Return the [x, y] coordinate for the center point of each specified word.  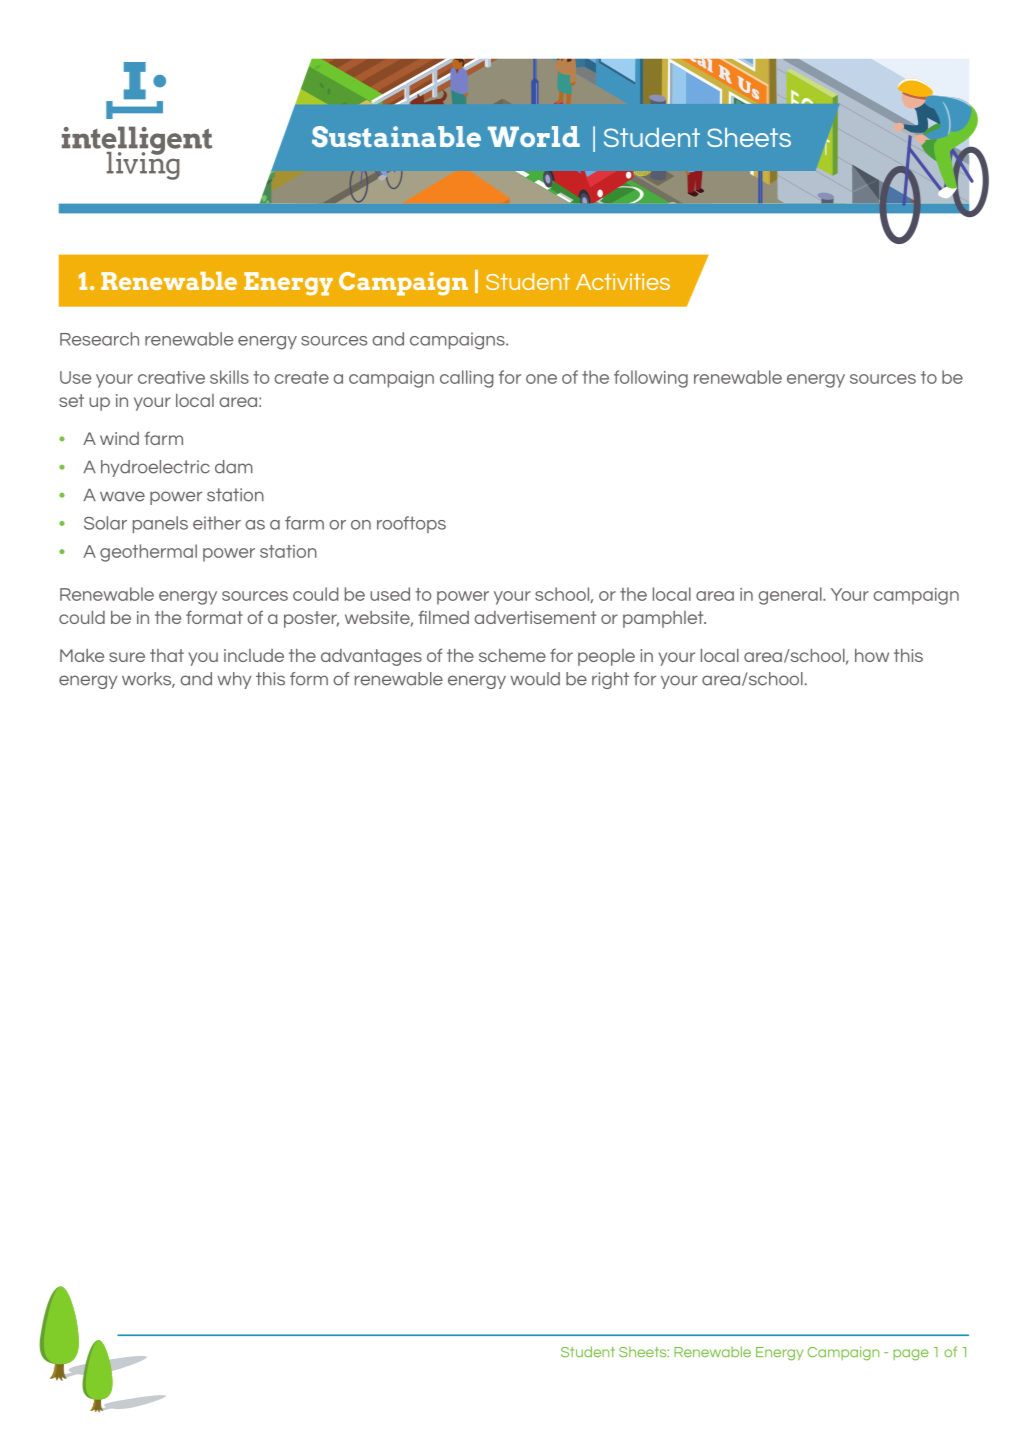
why [234, 680]
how [872, 655]
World [534, 136]
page [911, 1355]
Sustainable [396, 136]
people [606, 657]
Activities [623, 281]
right [610, 680]
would [535, 679]
